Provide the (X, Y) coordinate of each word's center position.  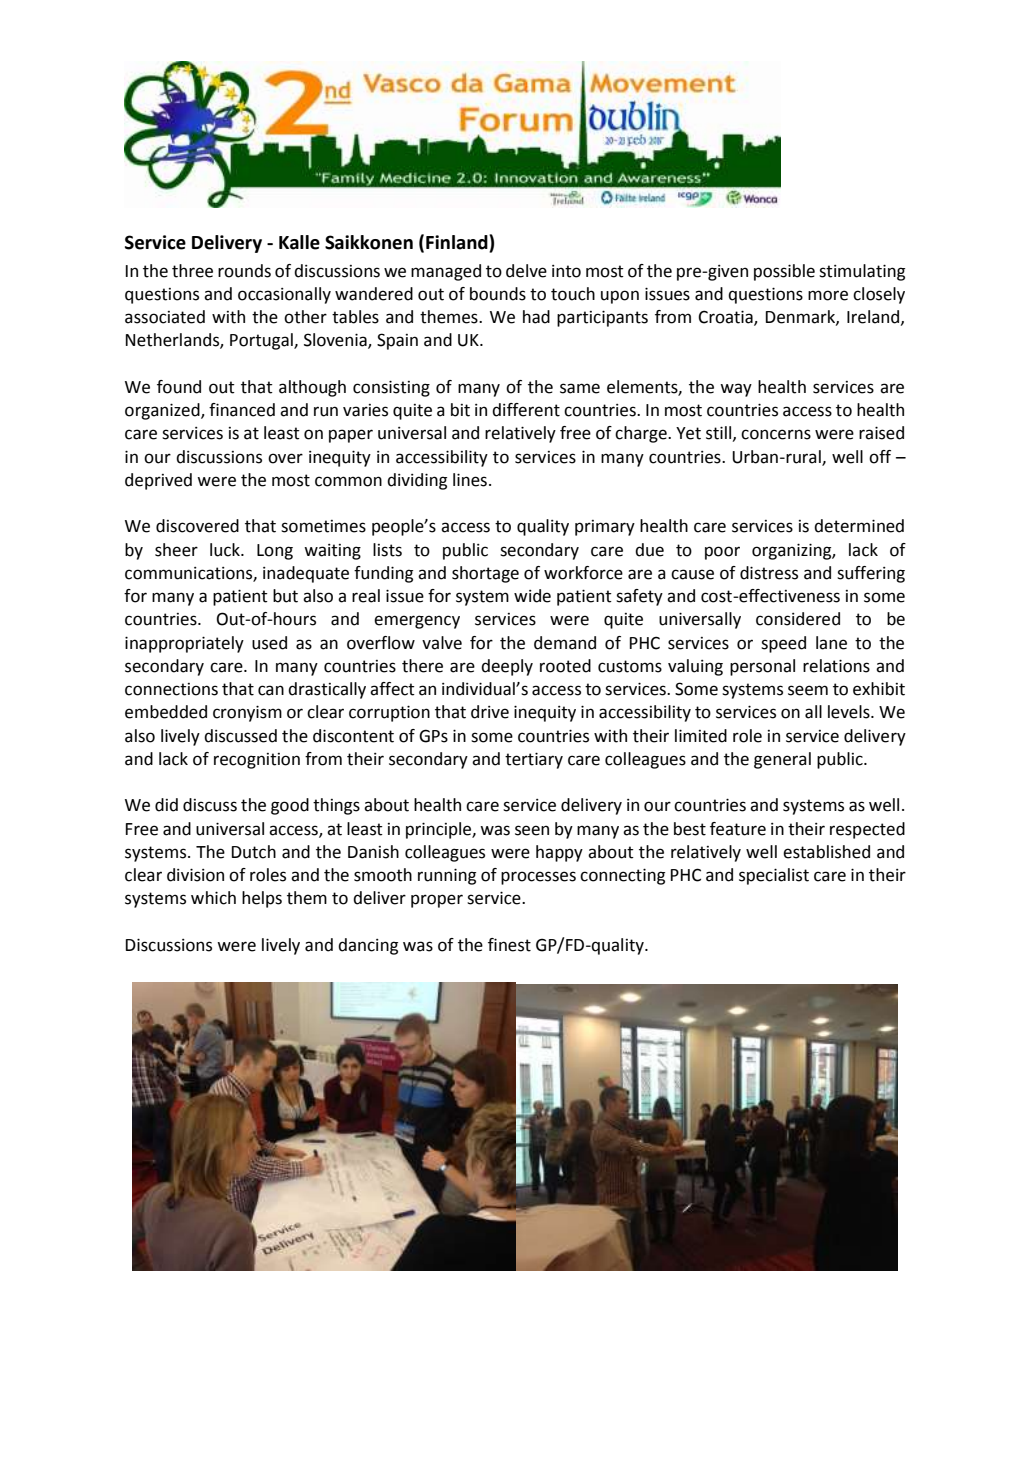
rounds (244, 271)
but (285, 596)
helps (262, 899)
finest (509, 945)
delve (526, 271)
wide (532, 596)
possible (784, 272)
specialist (774, 876)
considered (798, 619)
